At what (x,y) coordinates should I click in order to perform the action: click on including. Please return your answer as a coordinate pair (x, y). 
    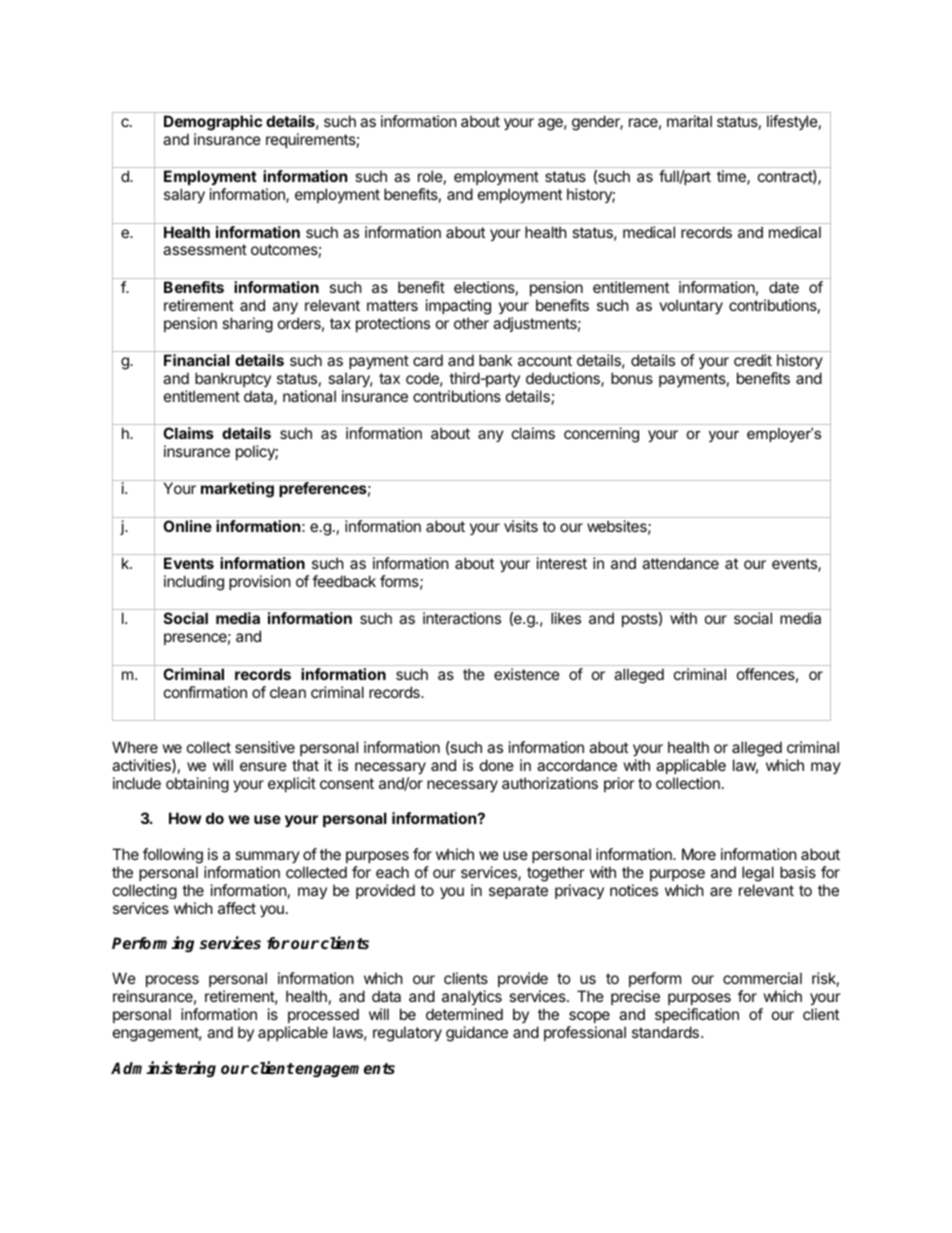
    Looking at the image, I should click on (194, 583).
